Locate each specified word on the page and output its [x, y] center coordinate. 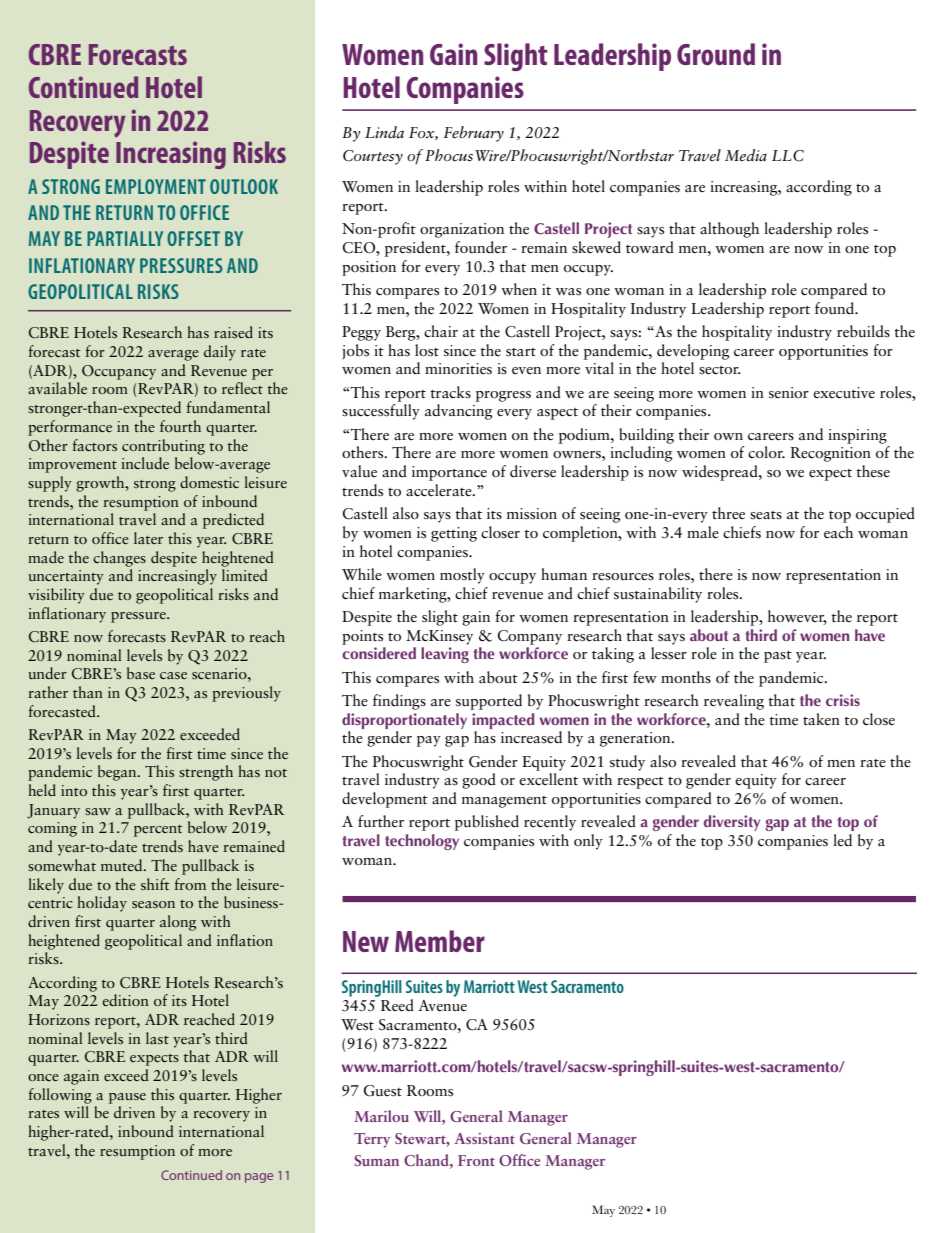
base [141, 673]
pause [127, 1098]
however [797, 617]
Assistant [484, 1138]
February [474, 134]
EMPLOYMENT [156, 186]
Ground [716, 54]
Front [476, 1160]
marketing [414, 595]
